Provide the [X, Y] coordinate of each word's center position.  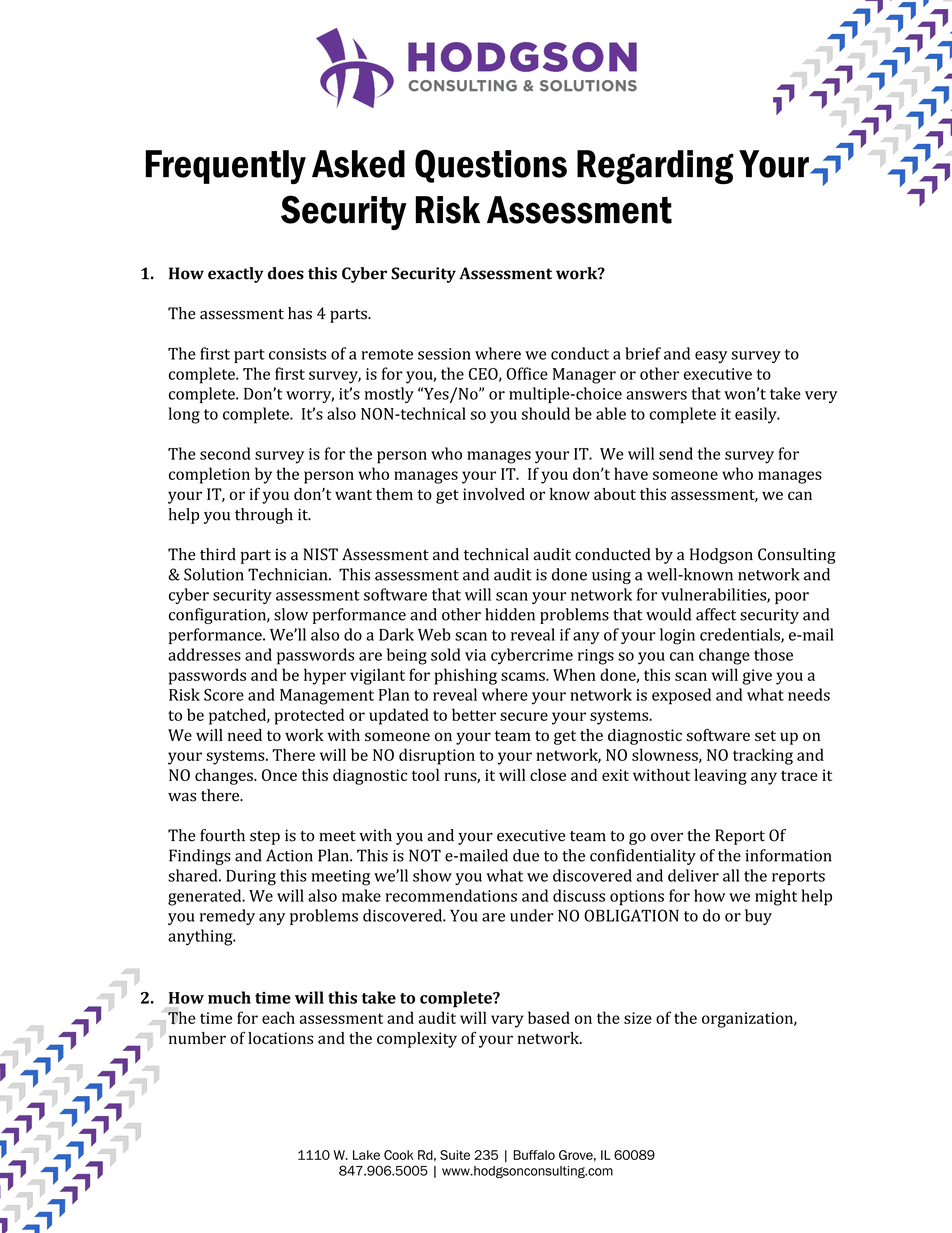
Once [279, 775]
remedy [227, 917]
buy [758, 917]
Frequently [226, 167]
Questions [491, 166]
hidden [510, 614]
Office [527, 373]
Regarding [655, 167]
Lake [366, 1155]
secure [524, 716]
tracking [763, 756]
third [218, 554]
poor [792, 598]
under [531, 915]
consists [297, 354]
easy [711, 357]
